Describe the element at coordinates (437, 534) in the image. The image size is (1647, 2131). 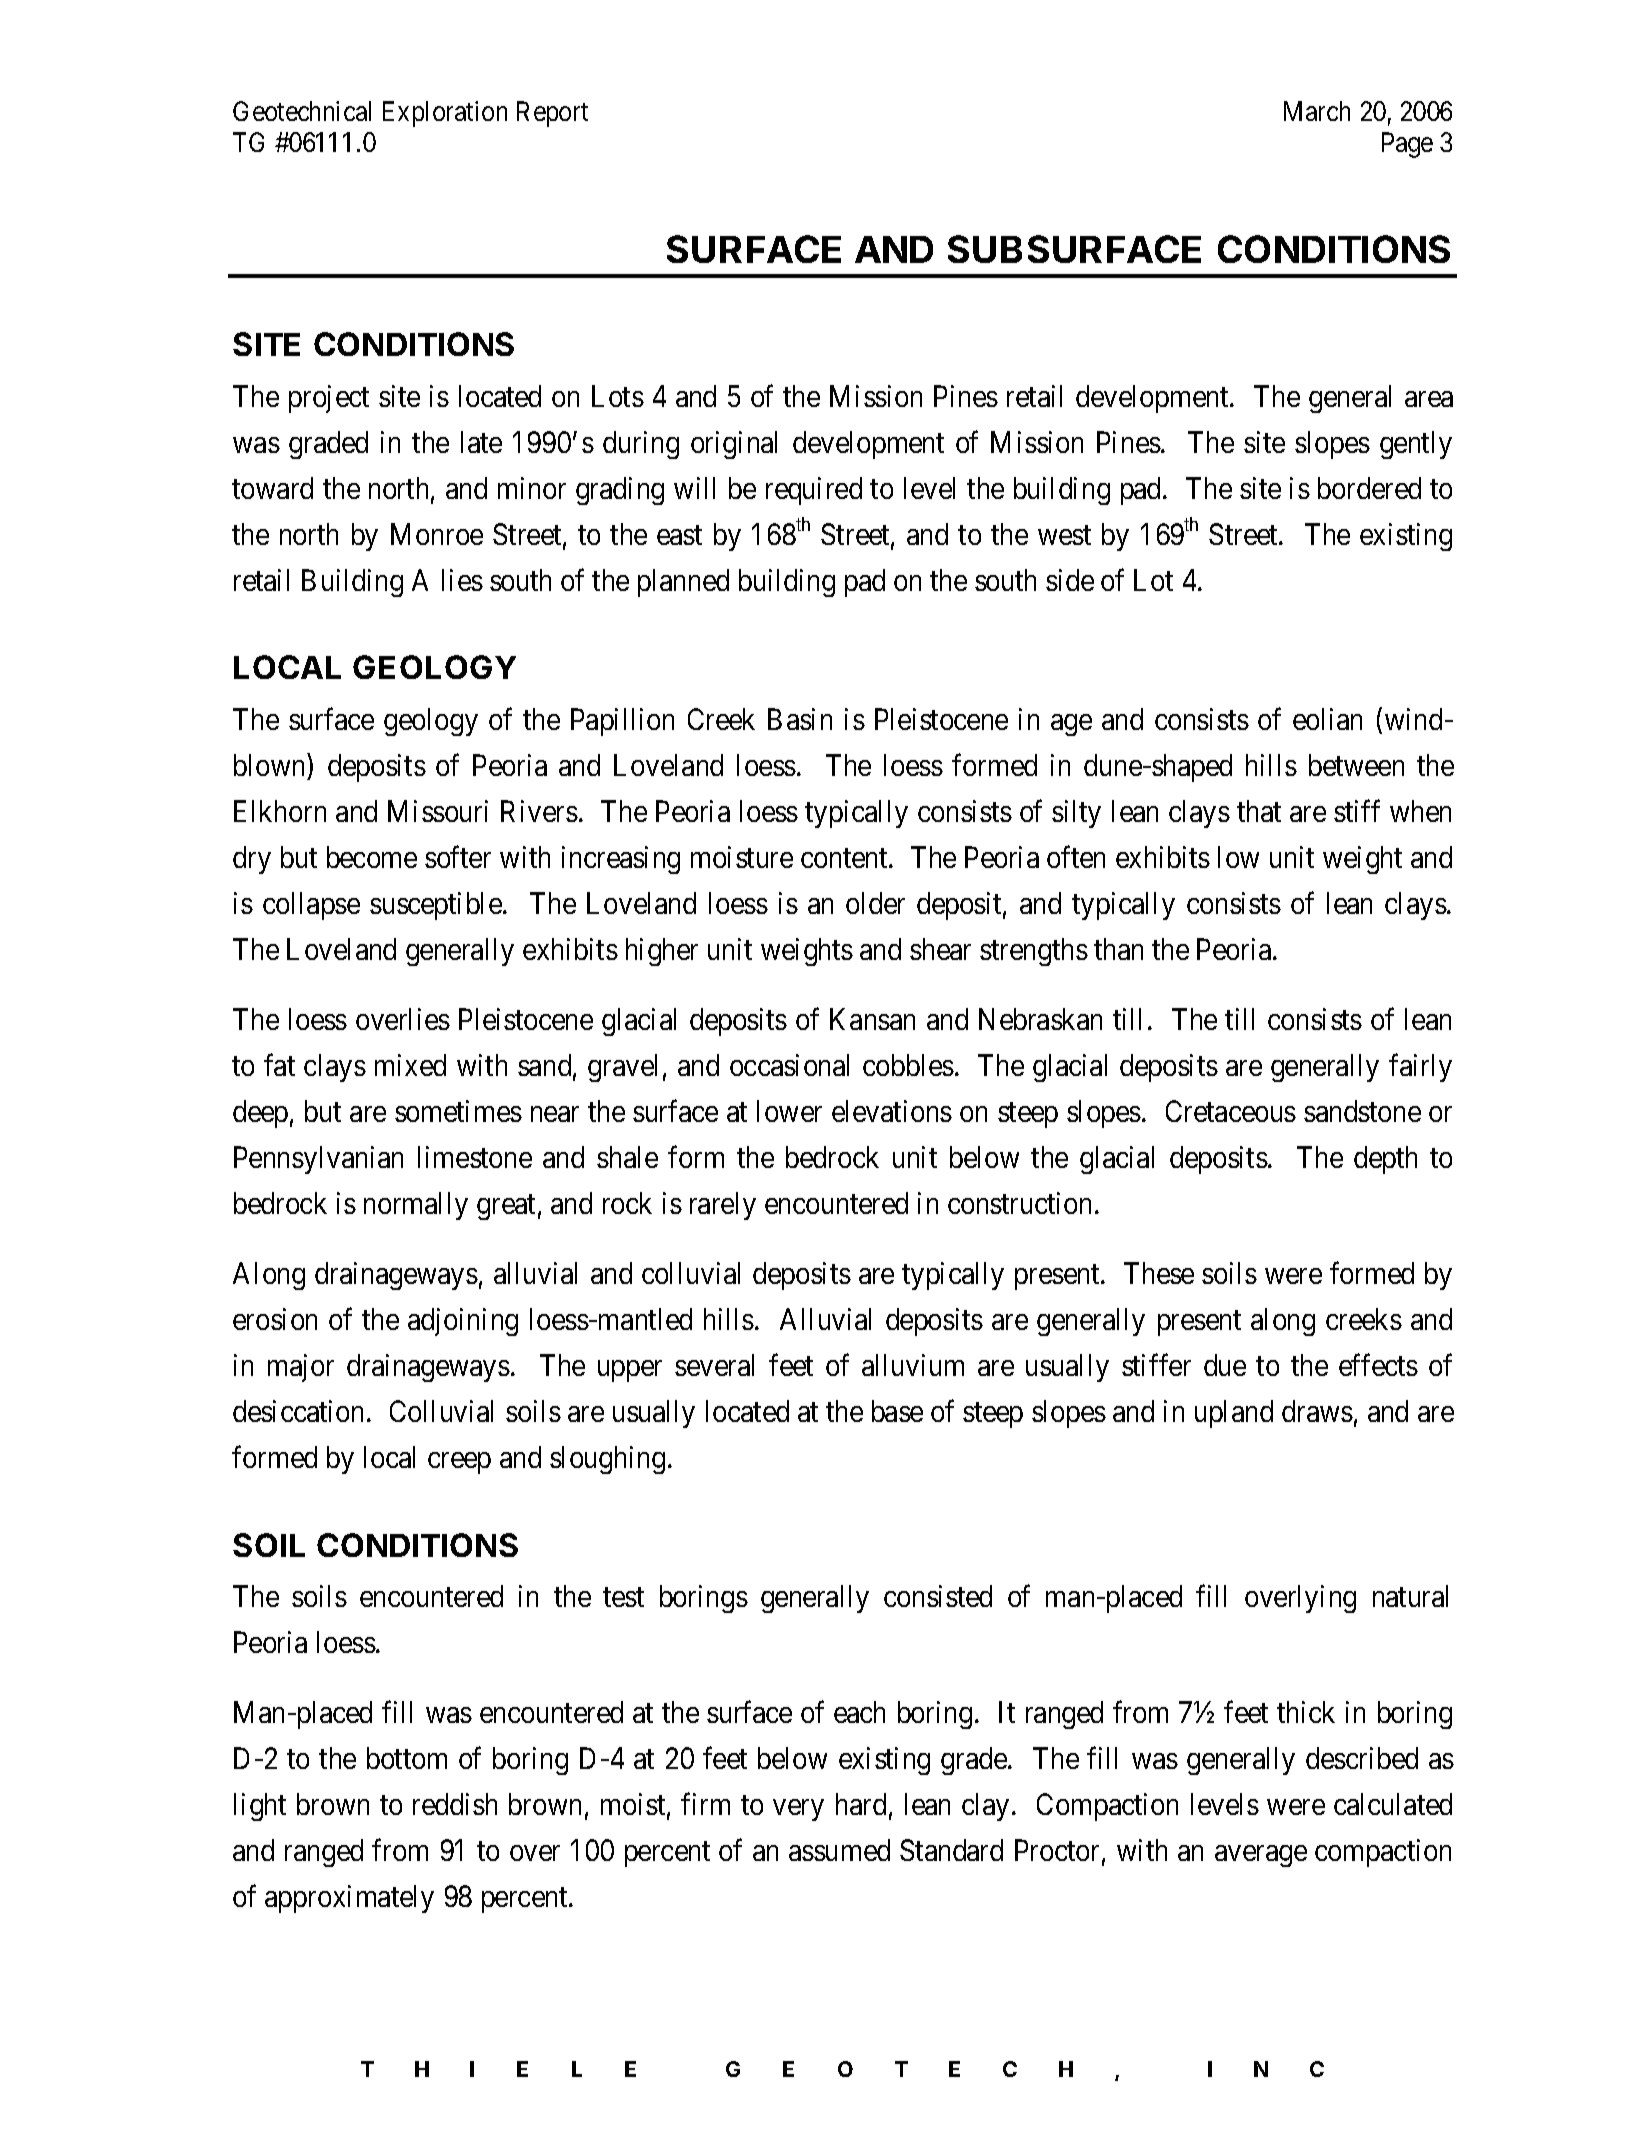
I see `Monroe` at that location.
